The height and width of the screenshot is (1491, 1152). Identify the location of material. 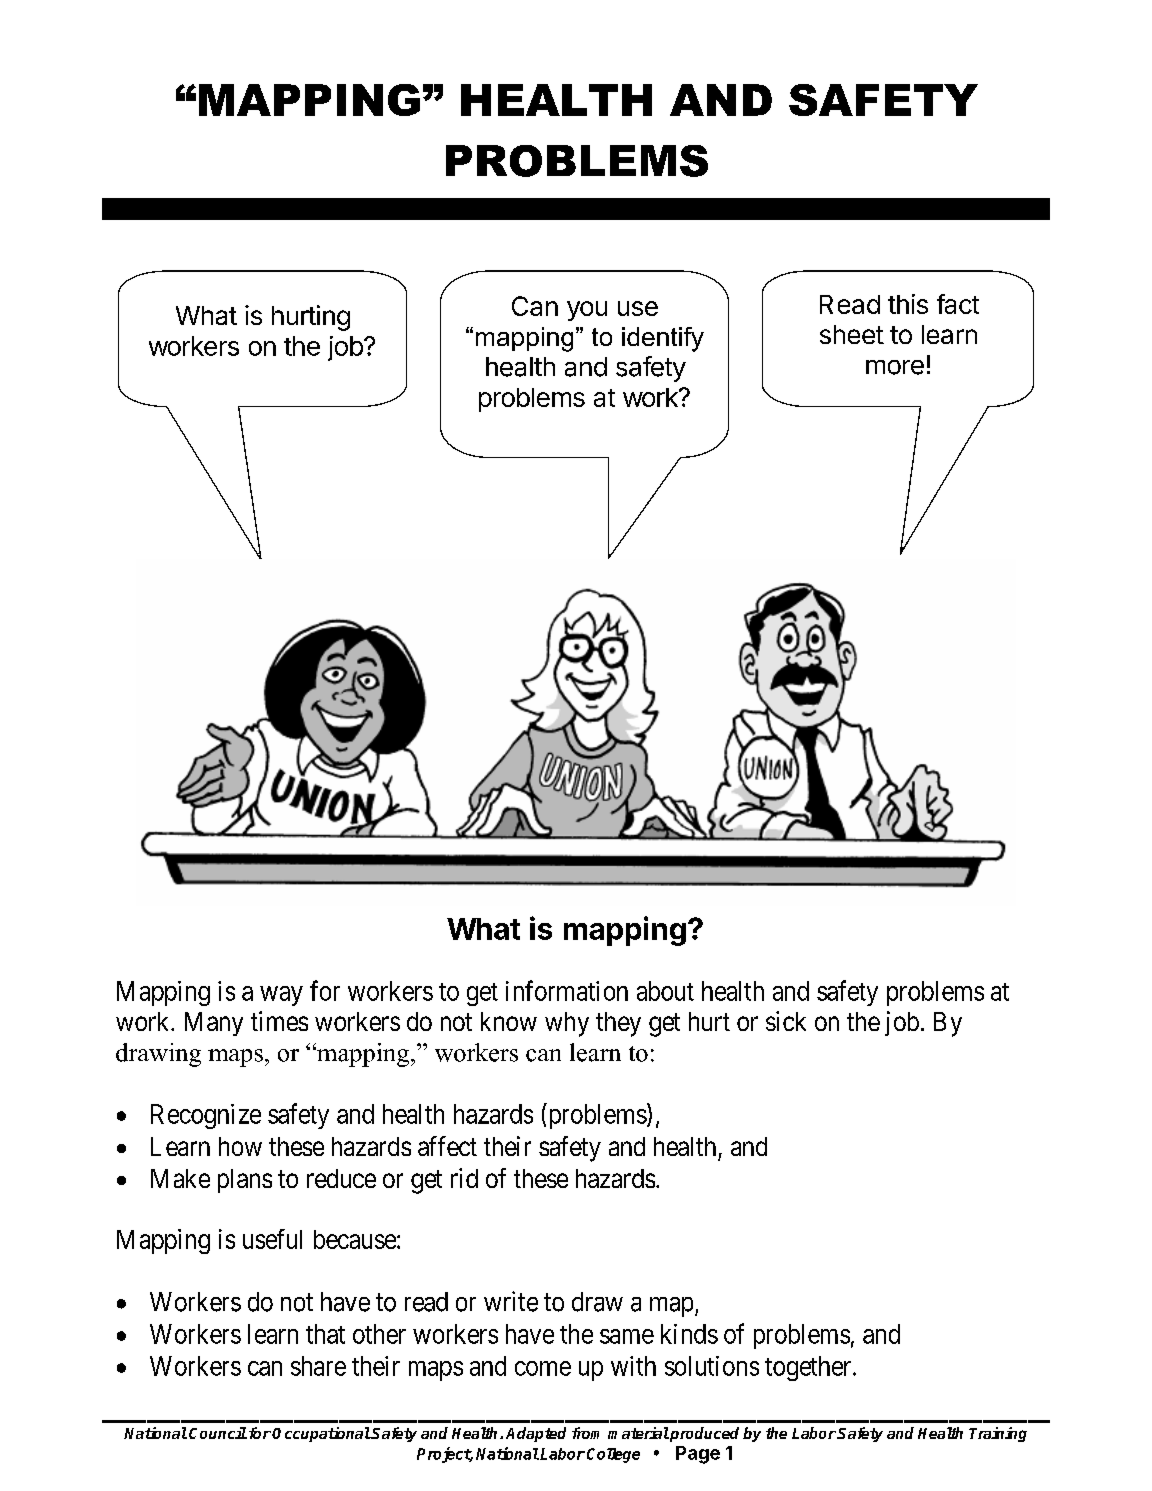
(638, 1433).
